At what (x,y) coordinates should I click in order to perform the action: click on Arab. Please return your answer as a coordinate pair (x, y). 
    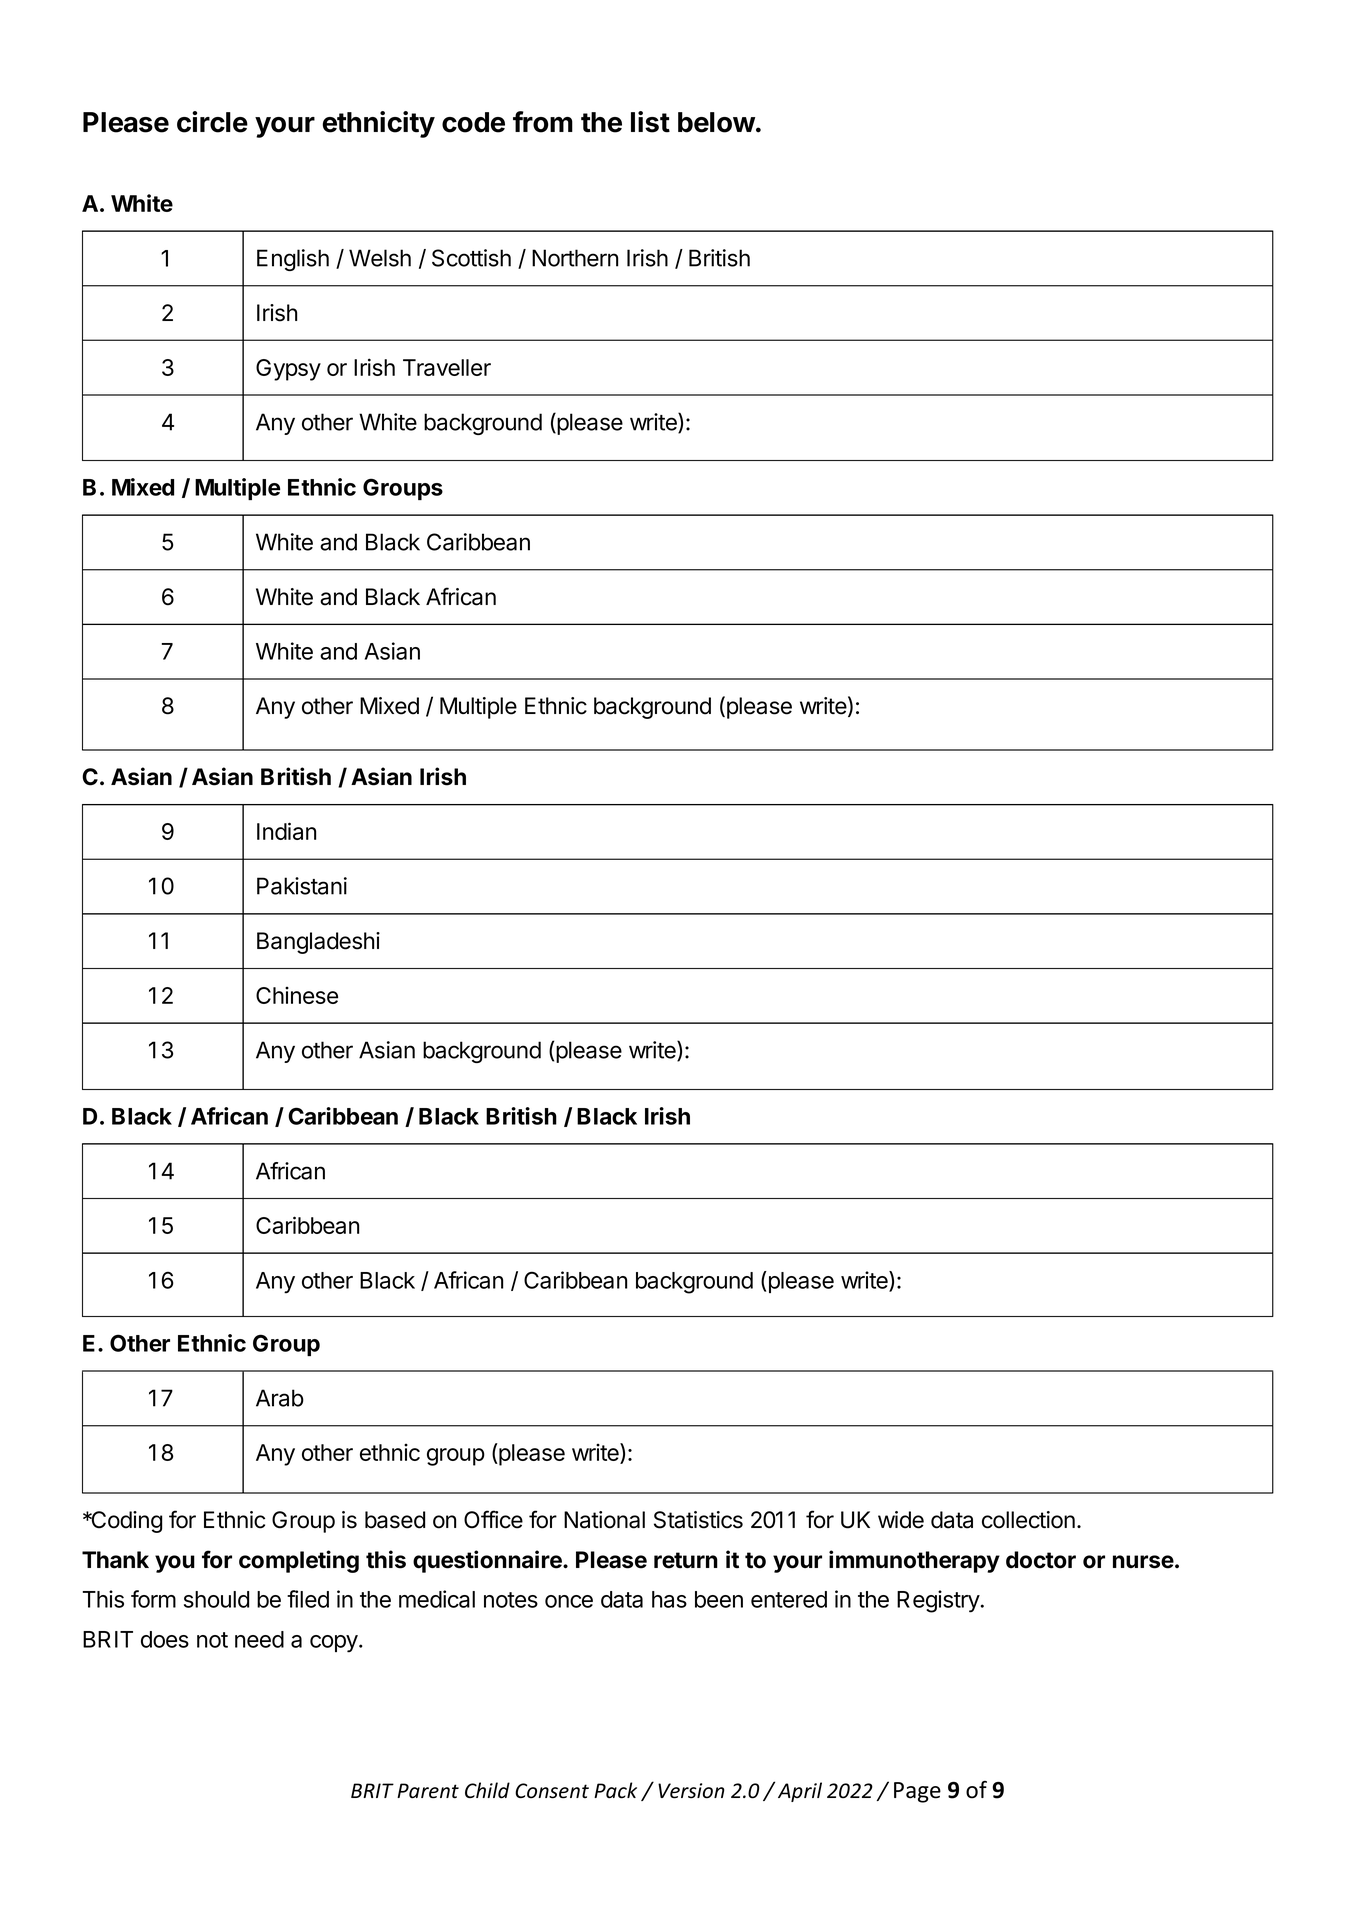
    Looking at the image, I should click on (280, 1398).
